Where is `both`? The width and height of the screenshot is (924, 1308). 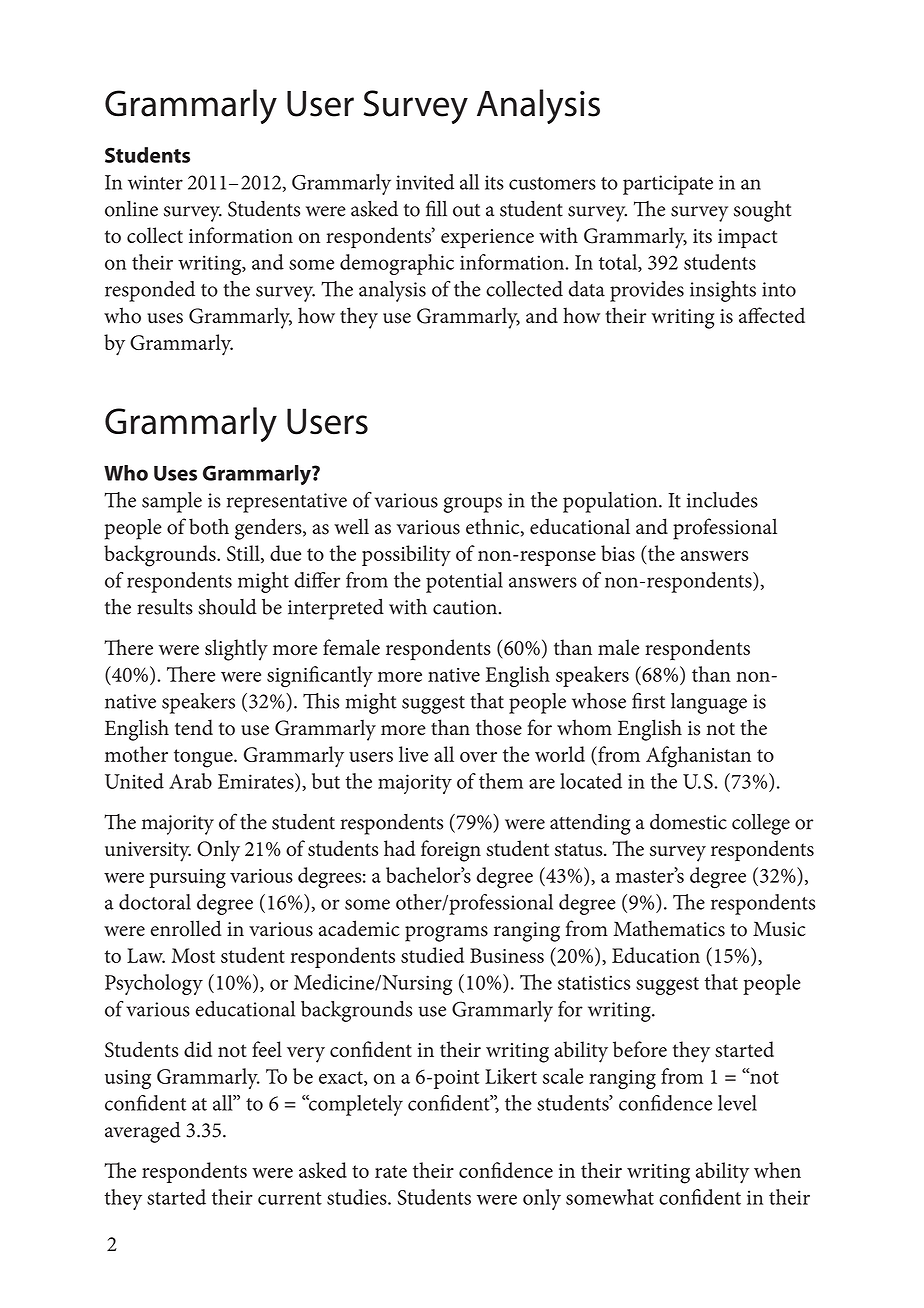
both is located at coordinates (209, 526).
